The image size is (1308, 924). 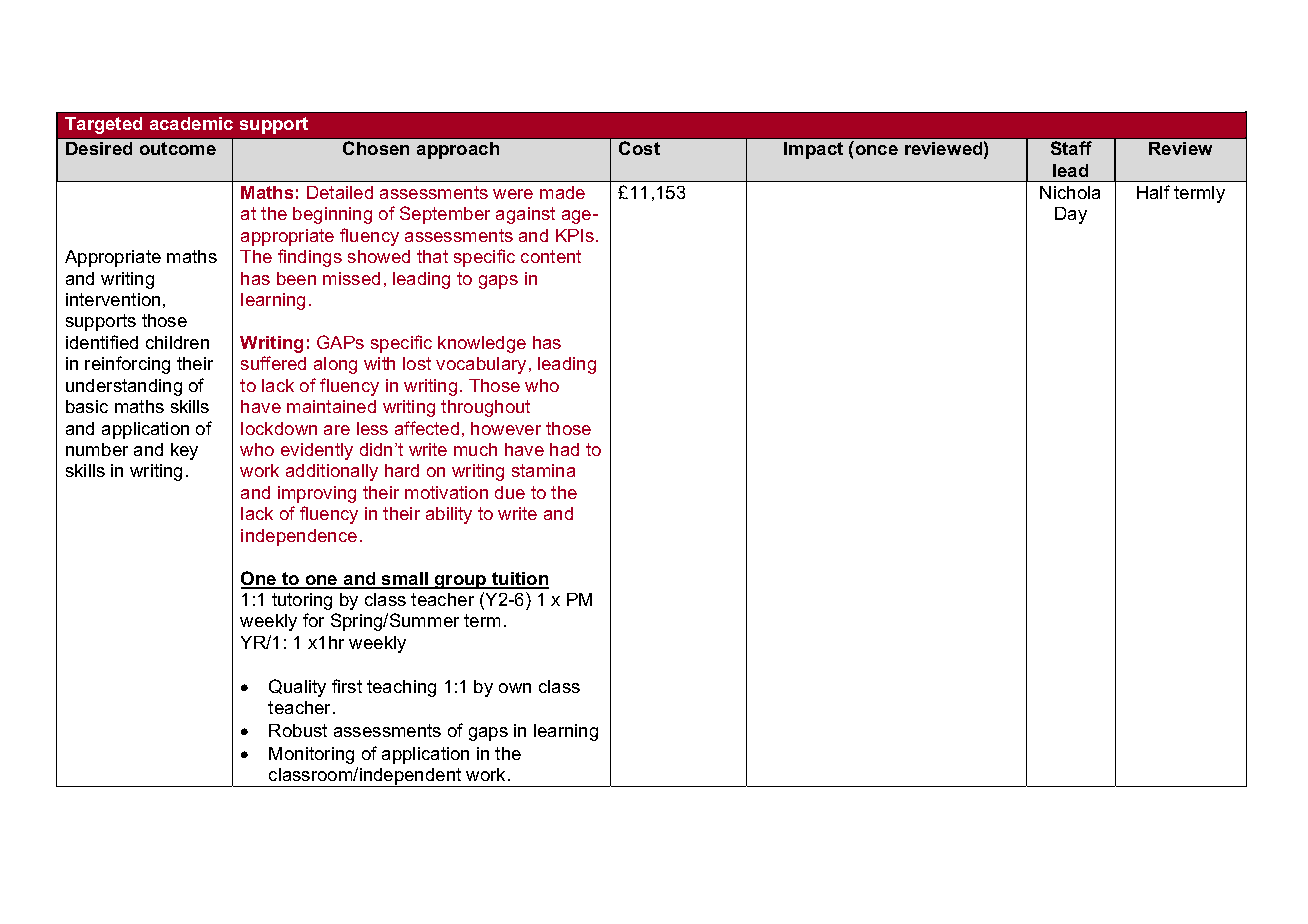 I want to click on stamina, so click(x=543, y=470).
